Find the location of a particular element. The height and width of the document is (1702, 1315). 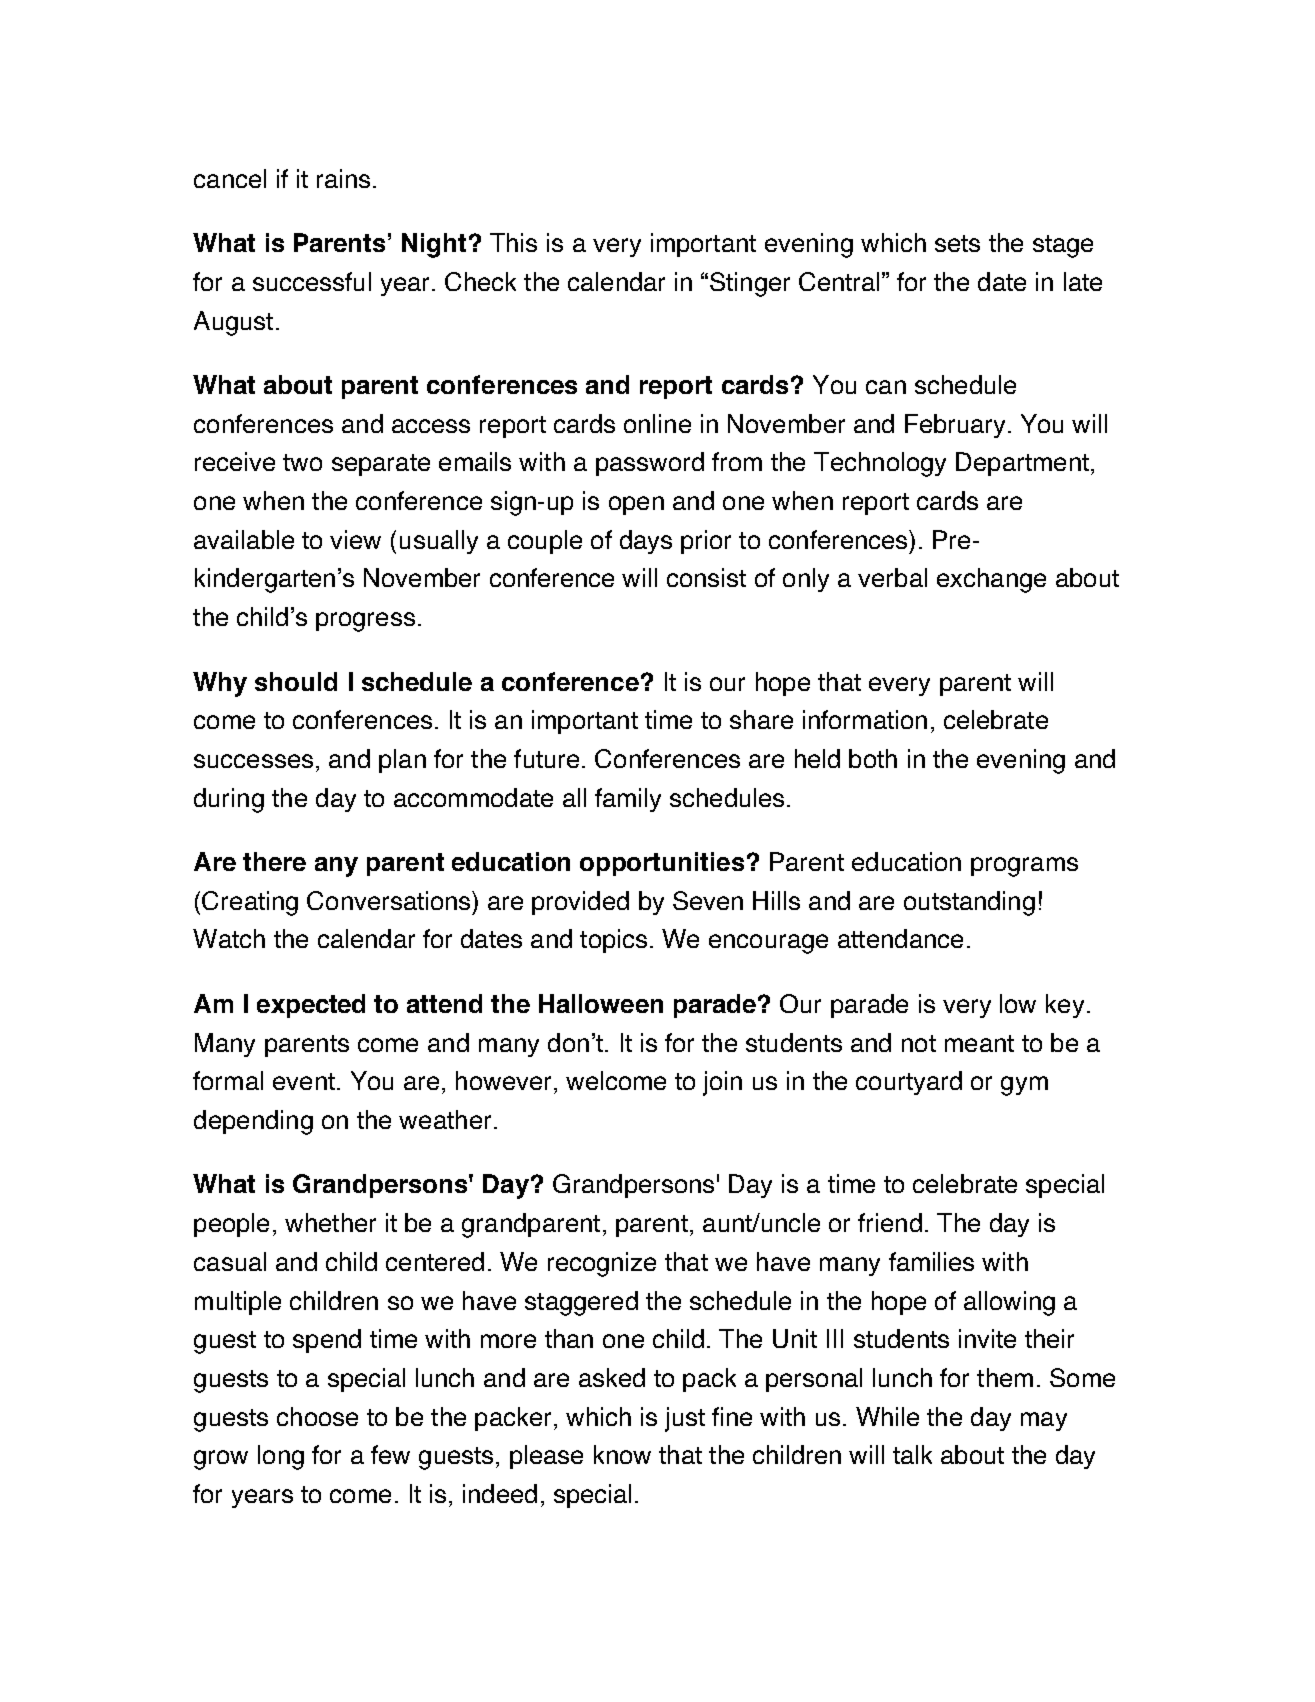

Stinger is located at coordinates (750, 284).
